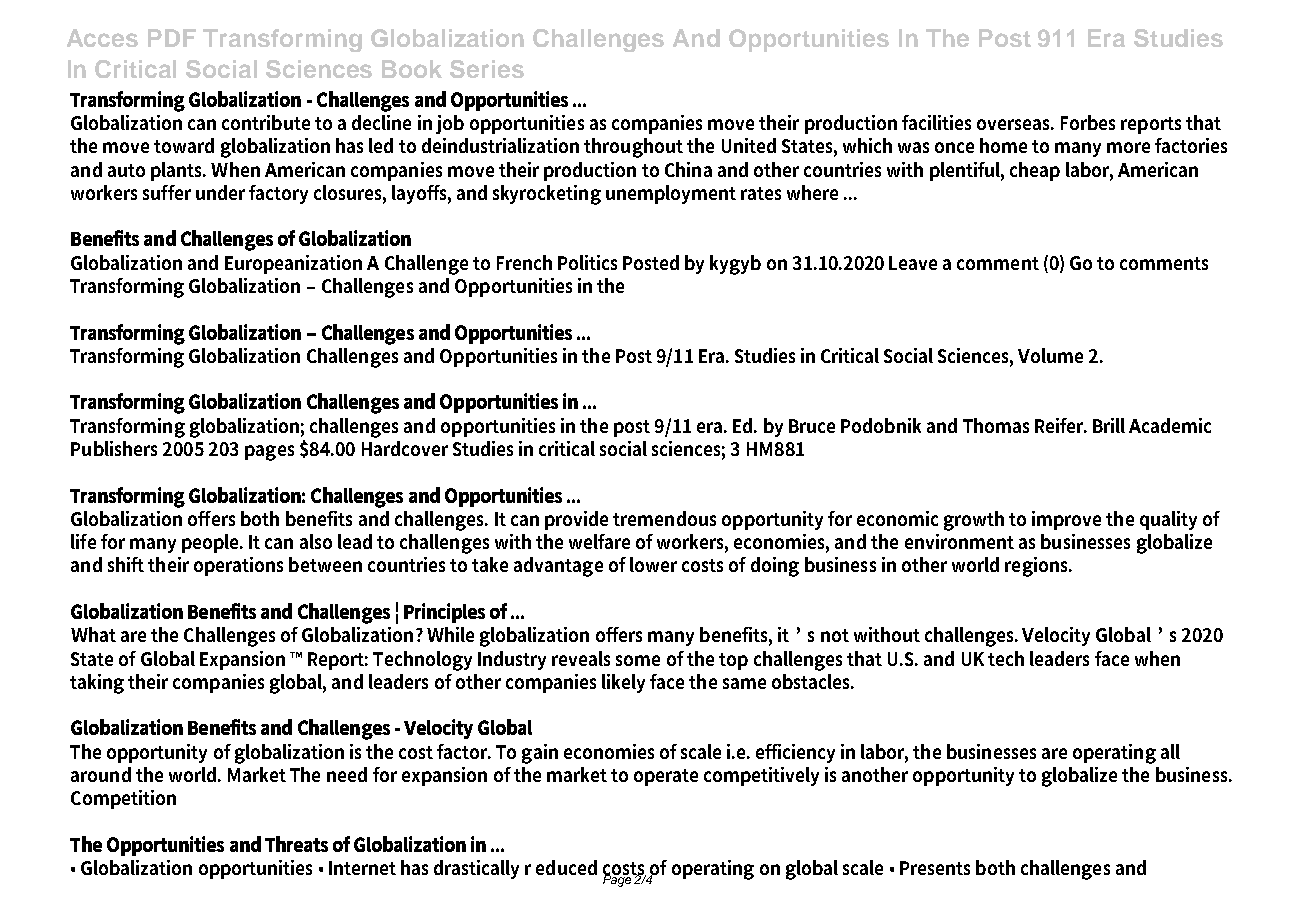 Image resolution: width=1308 pixels, height=924 pixels. What do you see at coordinates (114, 448) in the document?
I see `Publishers` at bounding box center [114, 448].
